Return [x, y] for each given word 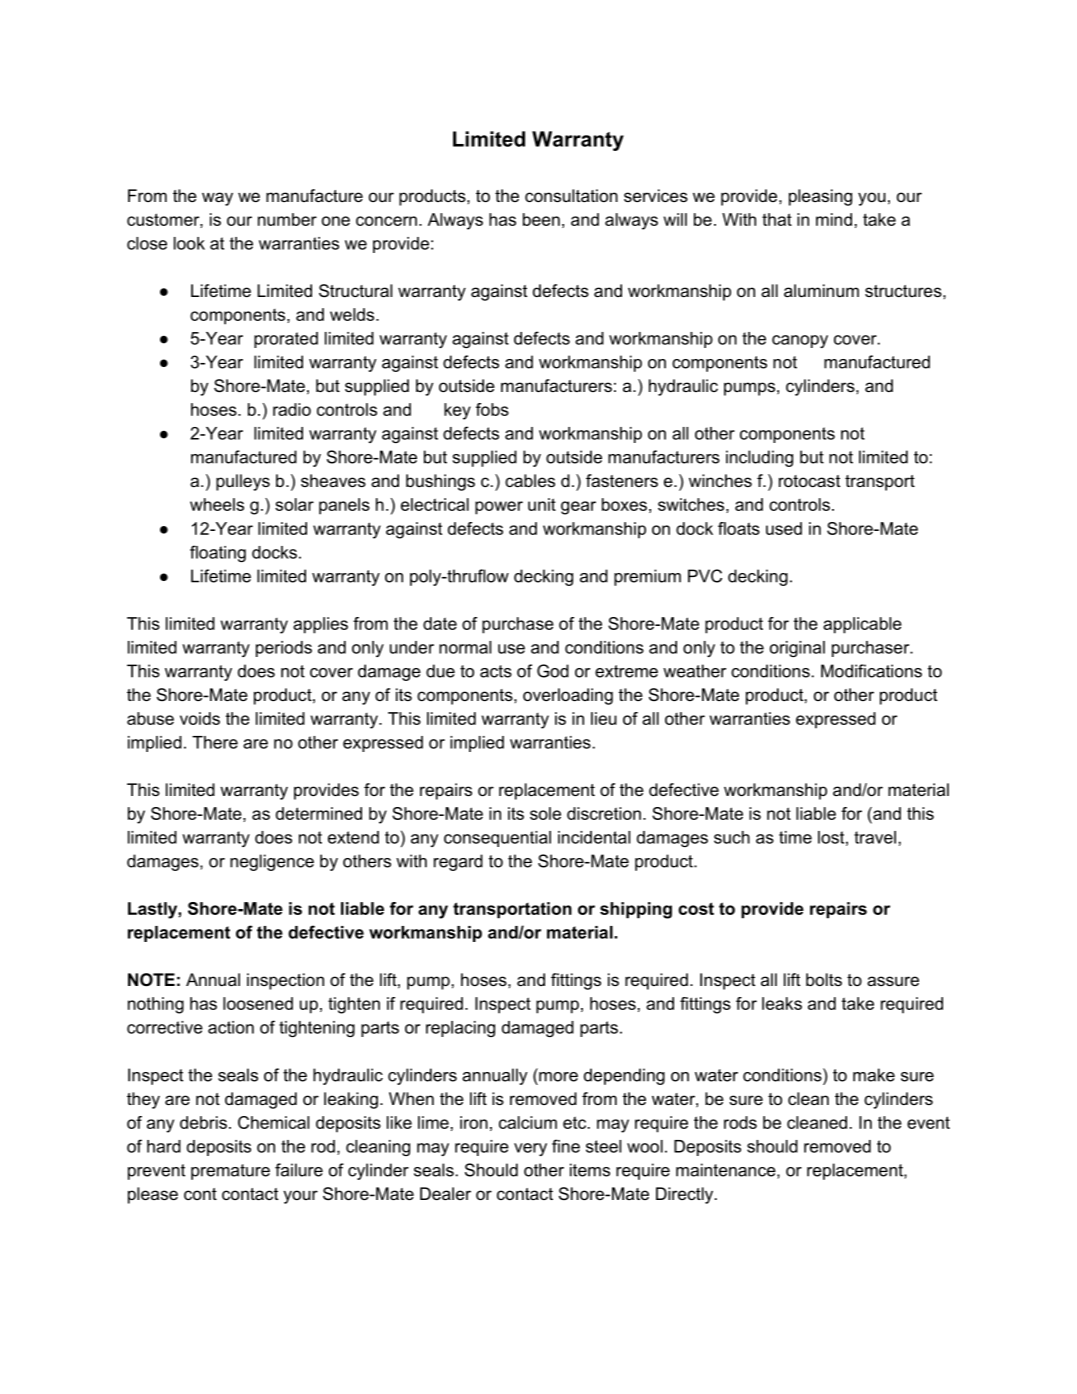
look [189, 243]
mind [834, 219]
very [530, 1149]
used [784, 528]
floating [218, 553]
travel [875, 837]
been [541, 219]
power [499, 508]
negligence [272, 862]
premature [230, 1172]
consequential [497, 839]
